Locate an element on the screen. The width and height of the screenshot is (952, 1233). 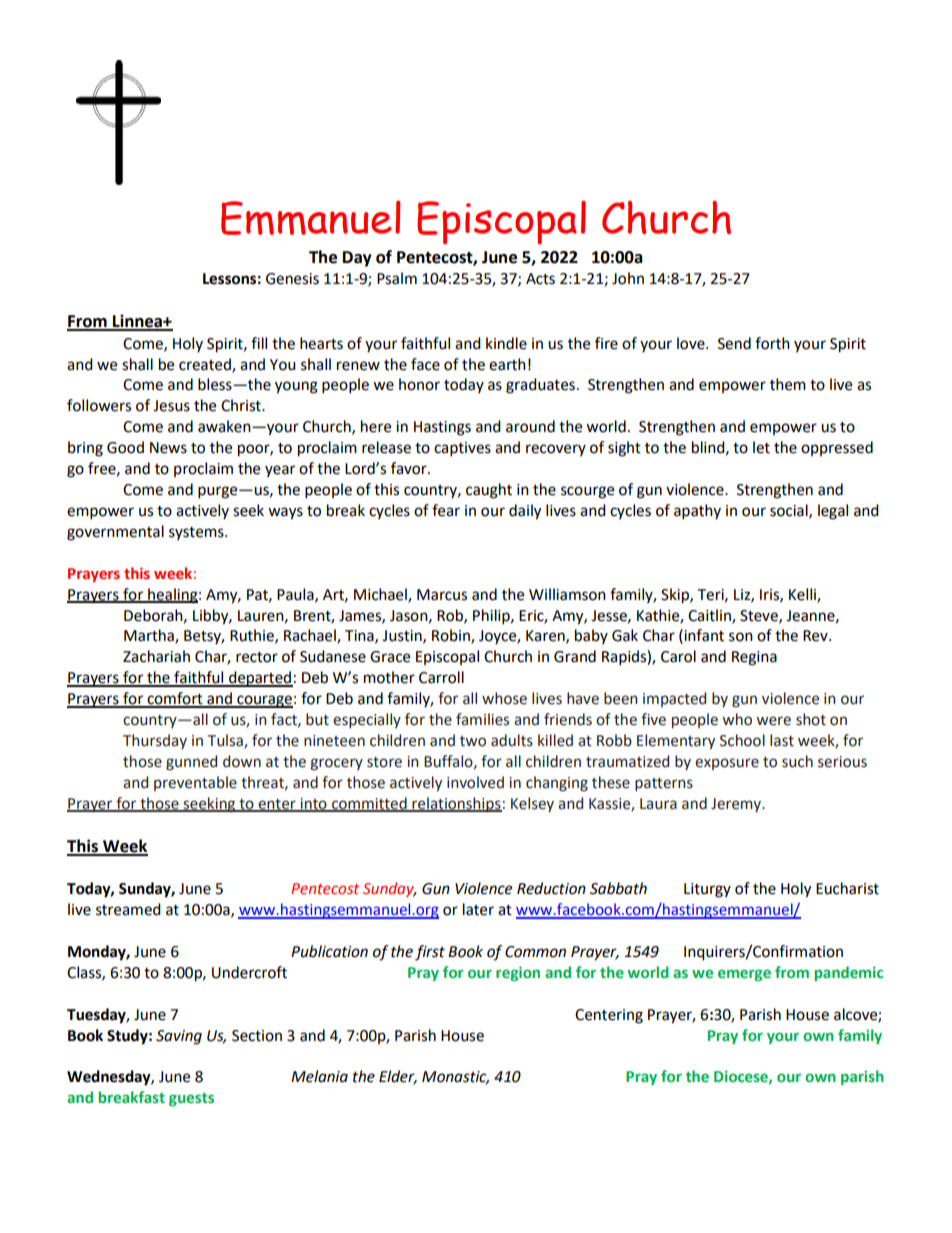
Jeremy is located at coordinates (737, 805).
